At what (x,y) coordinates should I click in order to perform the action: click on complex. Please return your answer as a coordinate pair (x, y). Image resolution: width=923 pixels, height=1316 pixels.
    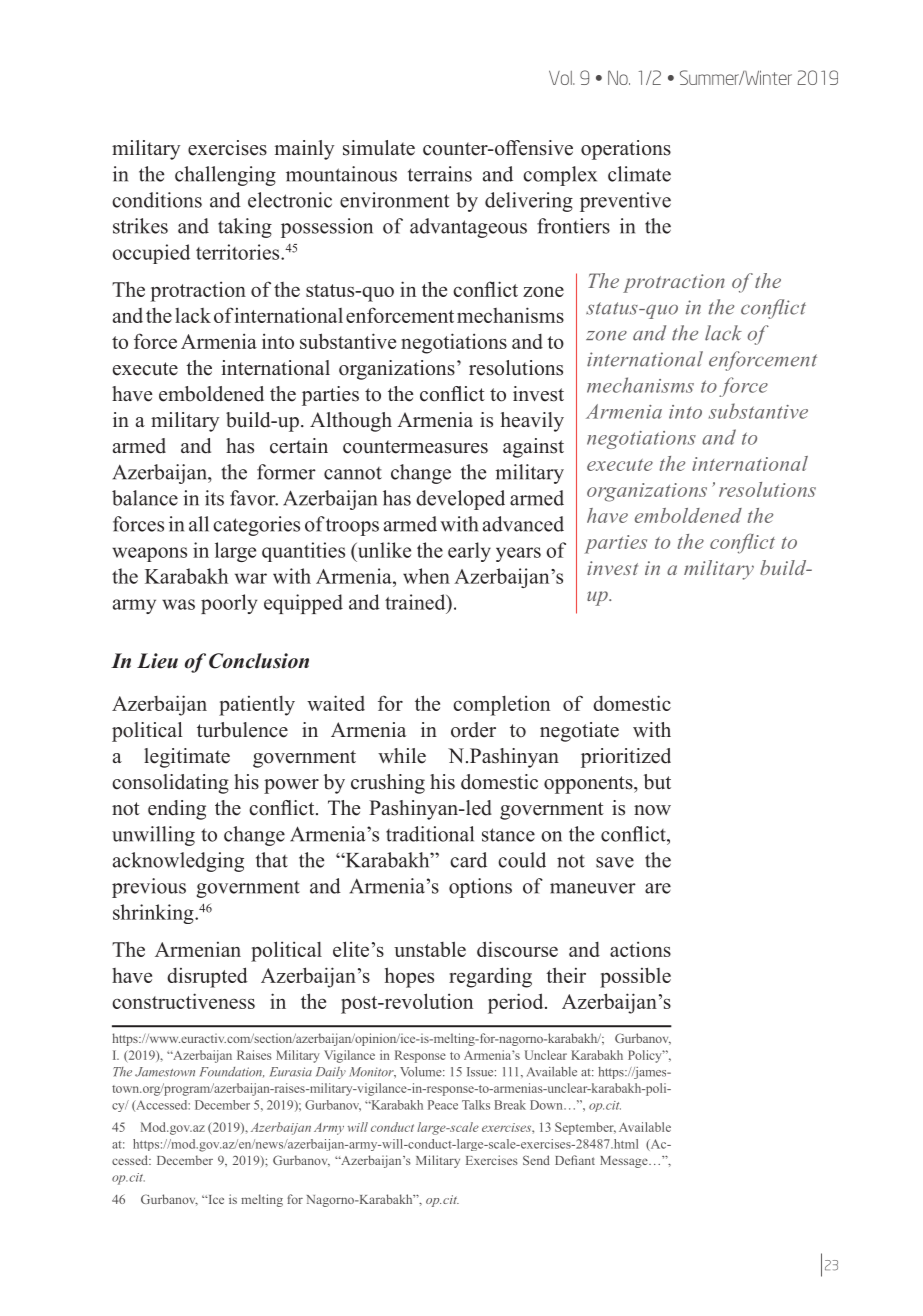
    Looking at the image, I should click on (560, 176).
